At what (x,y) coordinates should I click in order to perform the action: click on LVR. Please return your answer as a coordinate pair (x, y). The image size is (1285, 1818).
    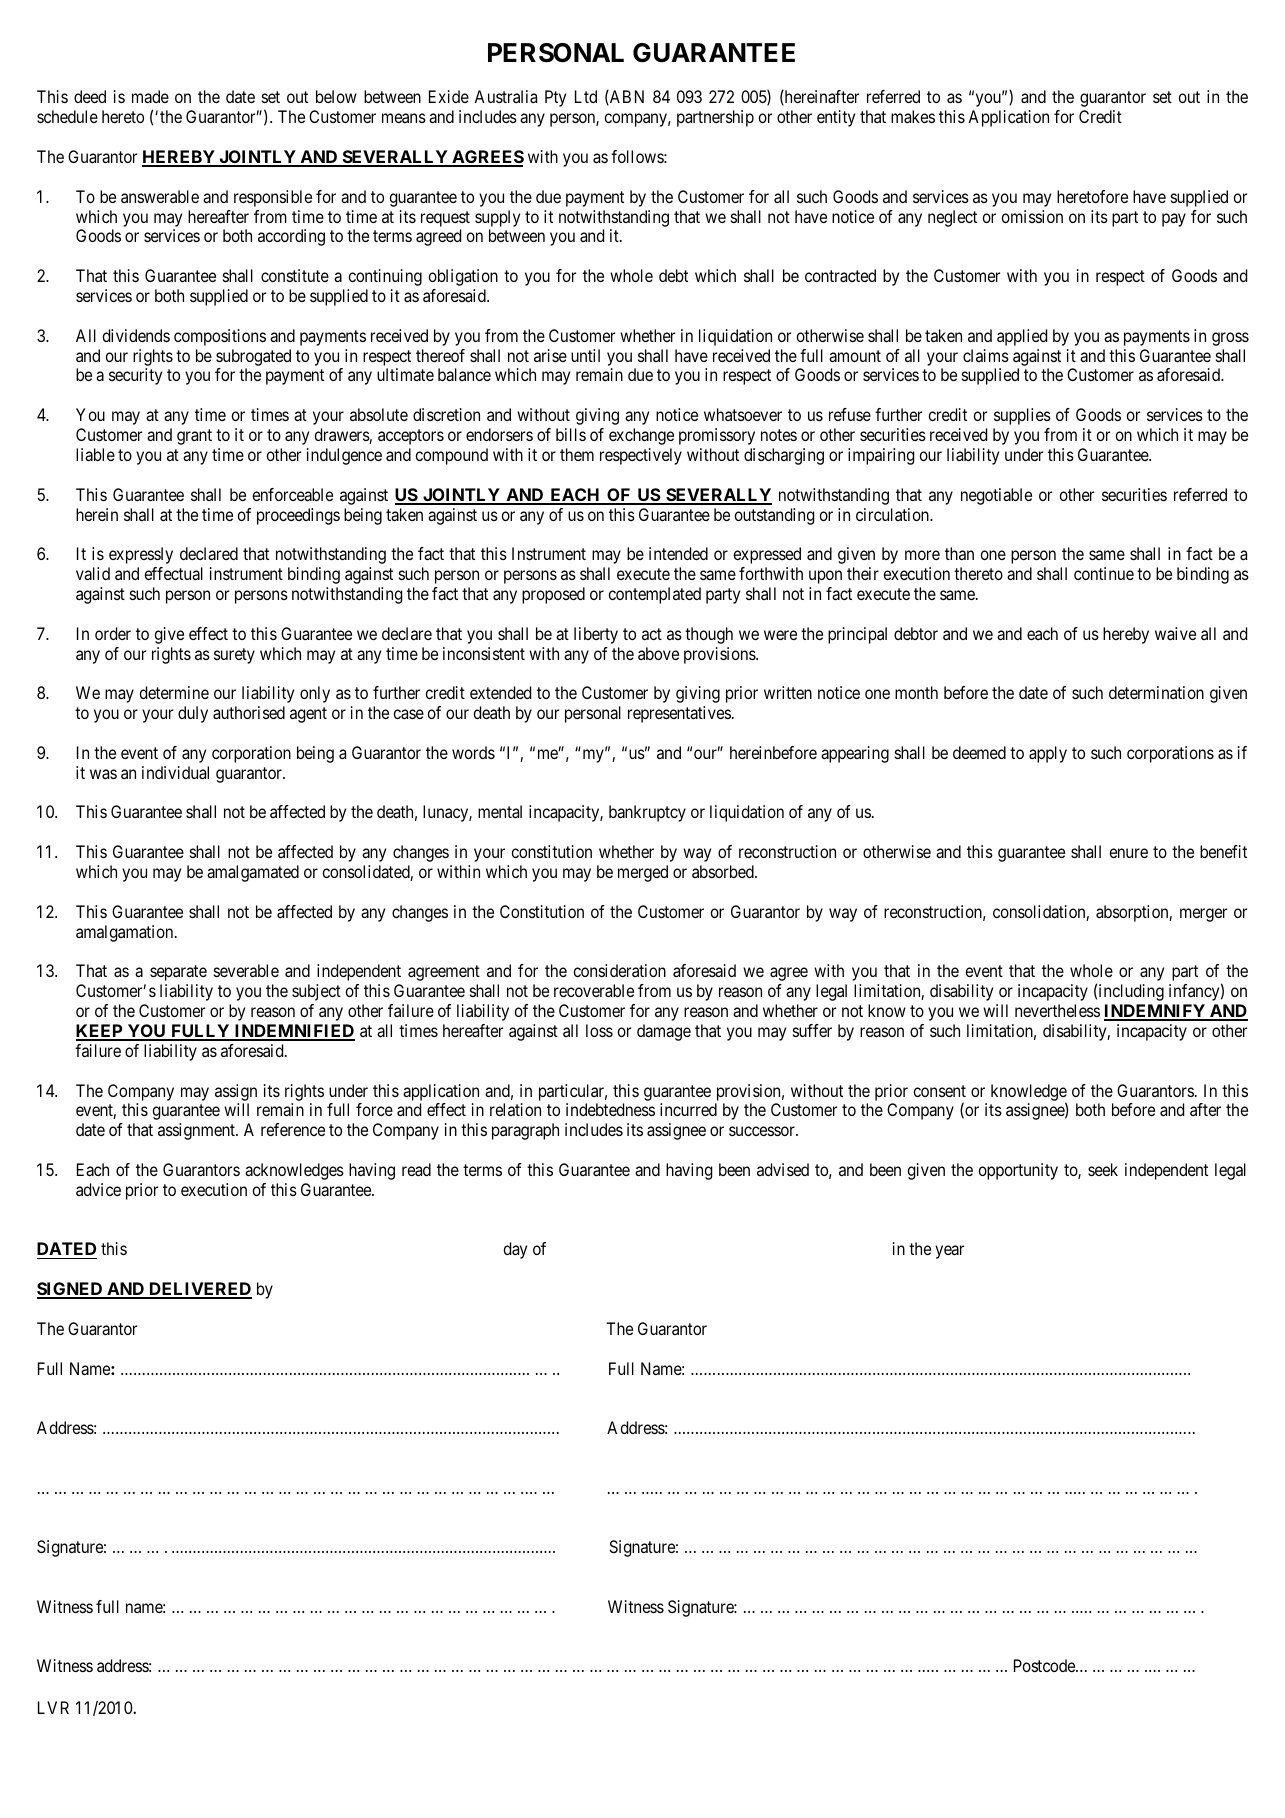
    Looking at the image, I should click on (53, 1707).
